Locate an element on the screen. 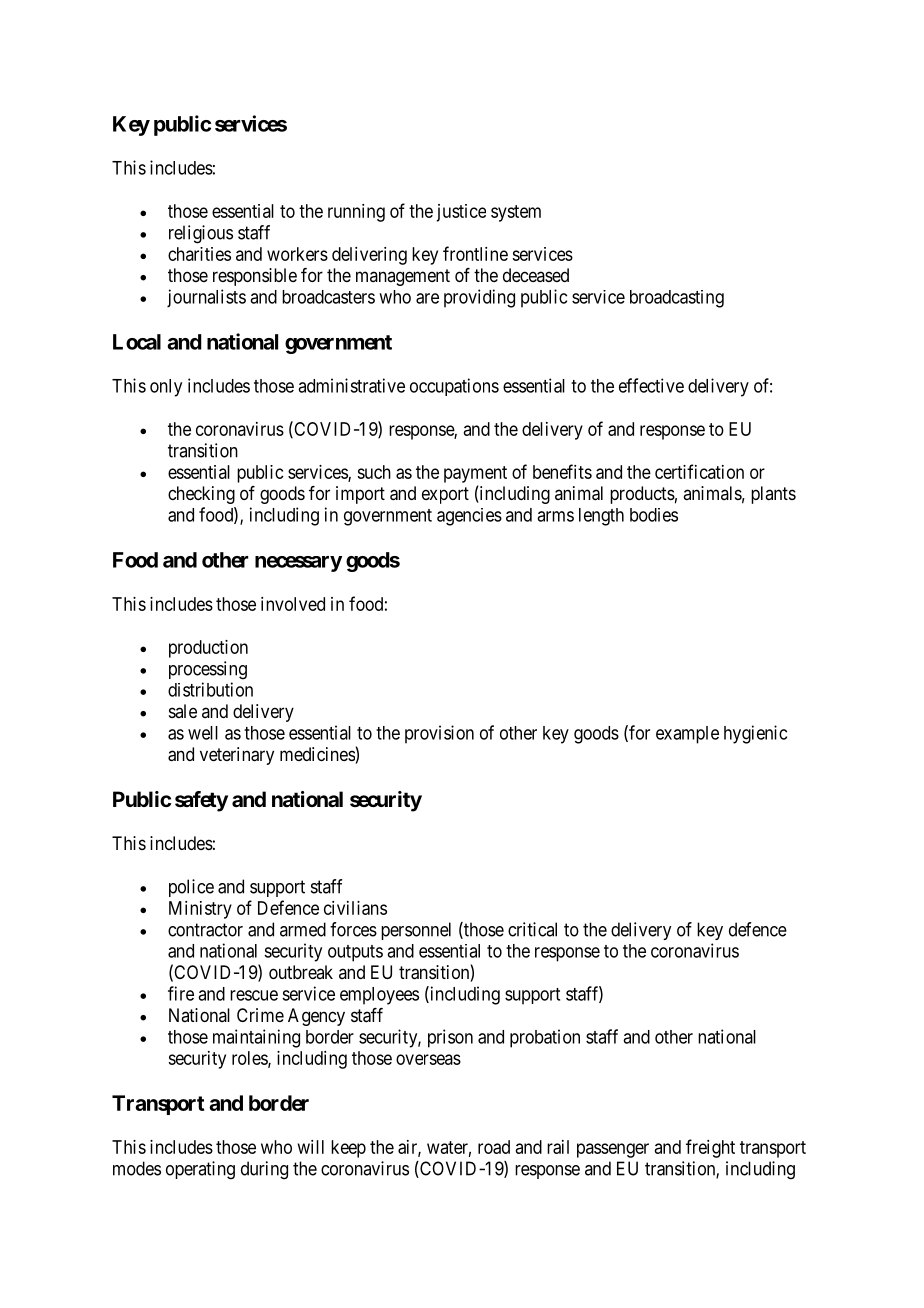 This screenshot has height=1308, width=924. payment is located at coordinates (475, 474).
